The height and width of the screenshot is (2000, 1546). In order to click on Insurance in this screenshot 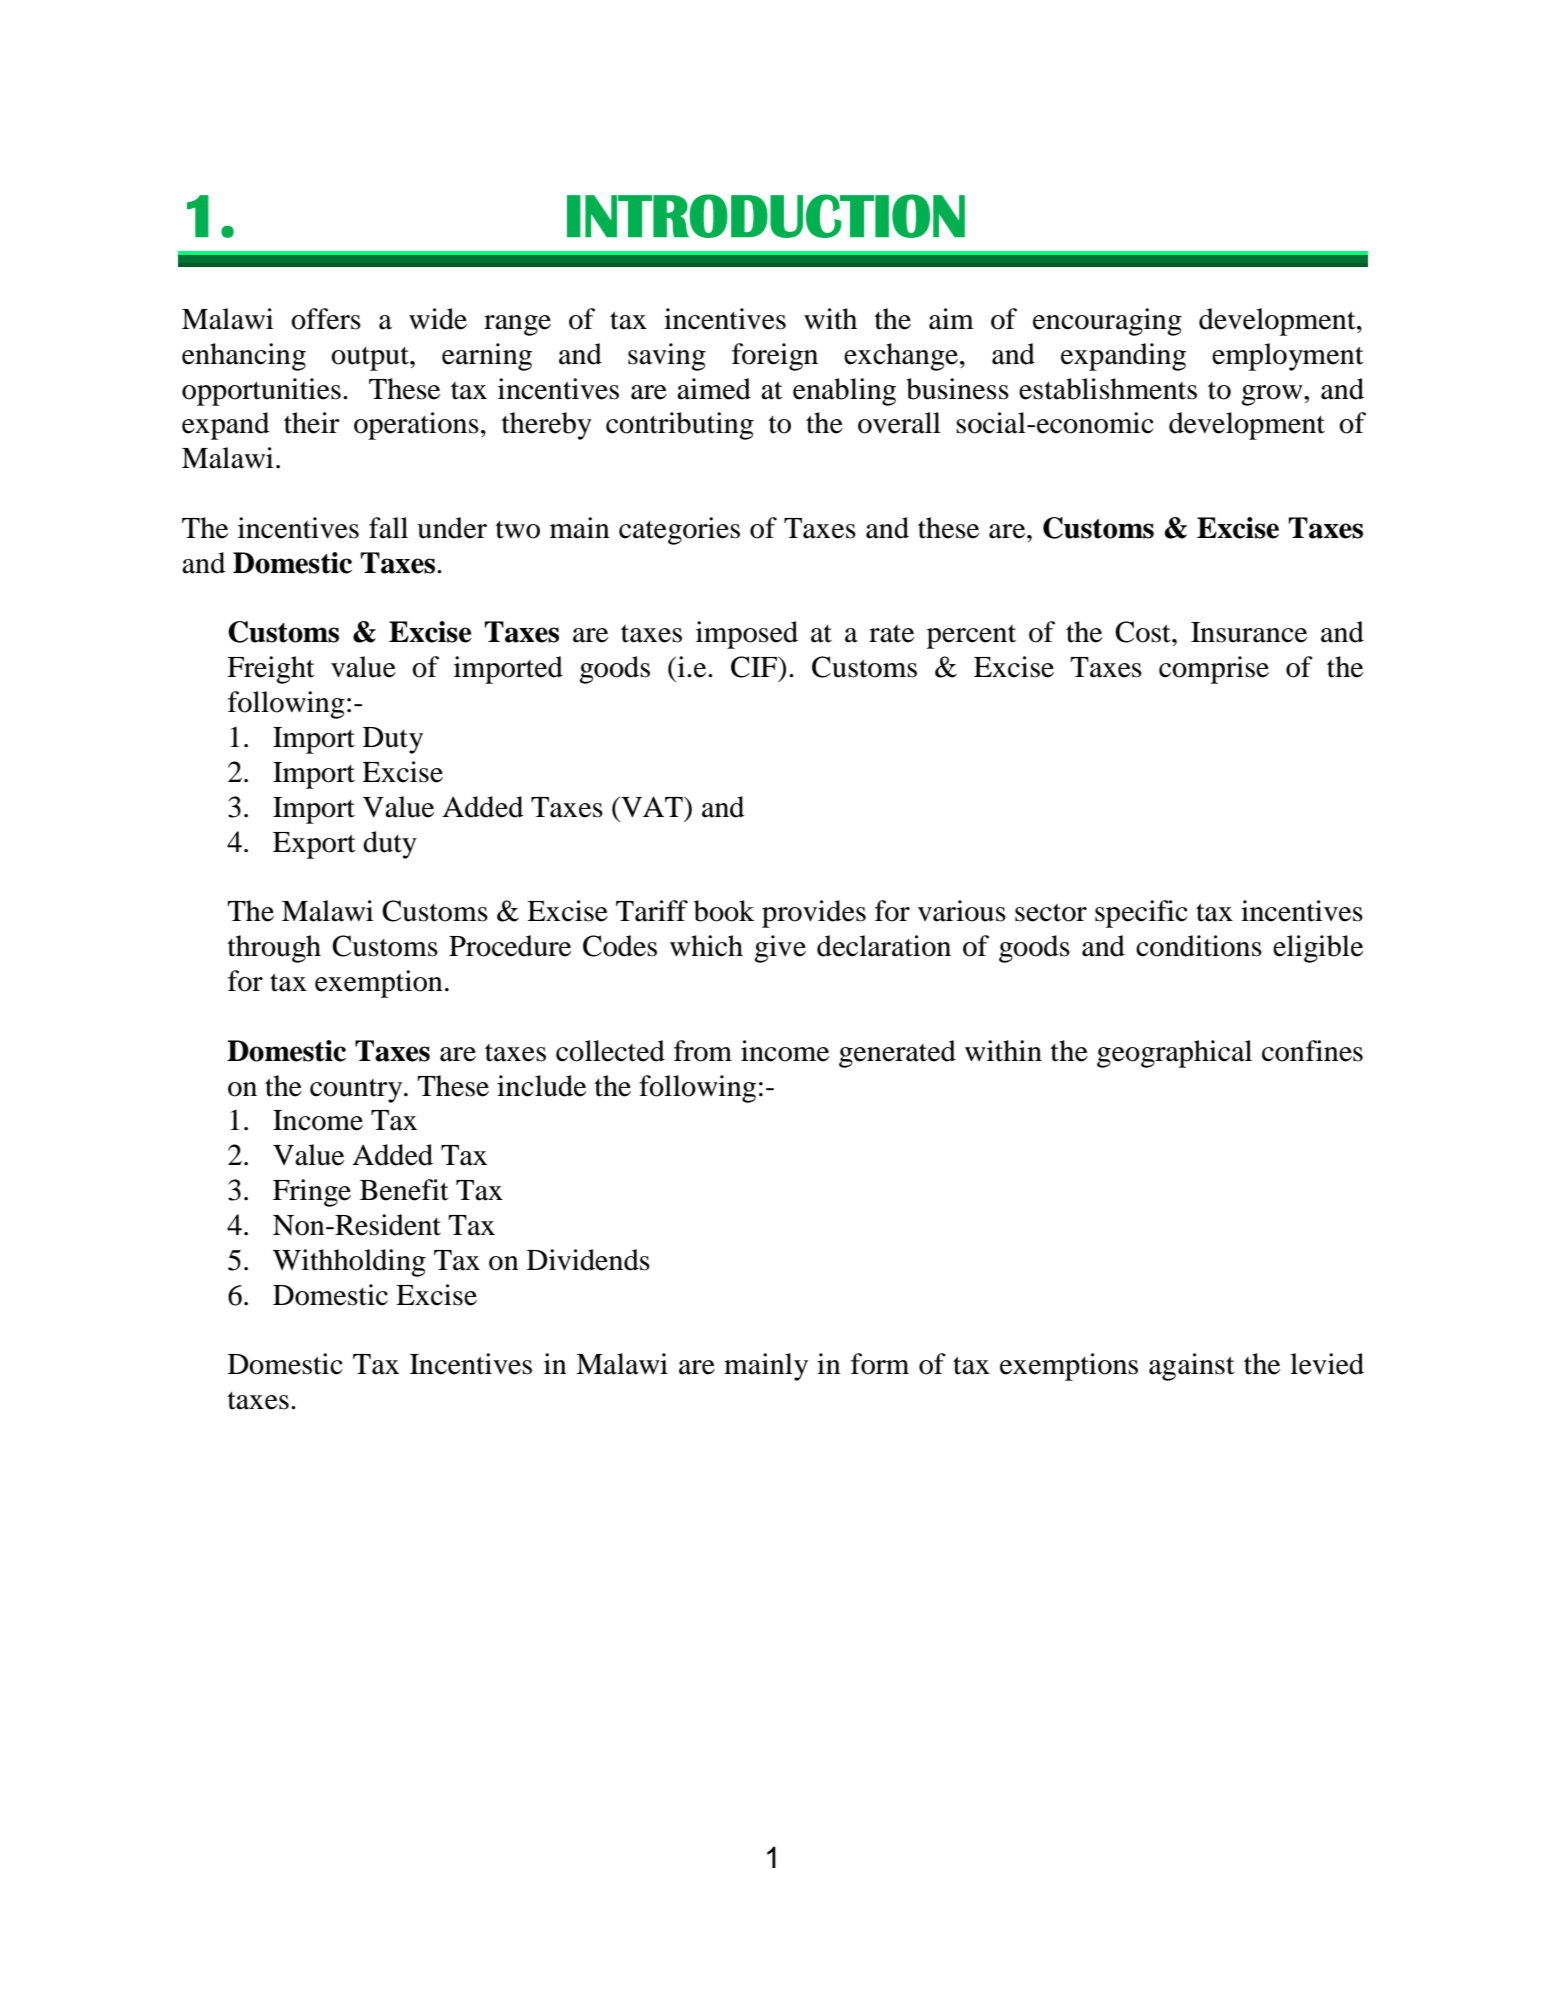, I will do `click(1249, 632)`.
